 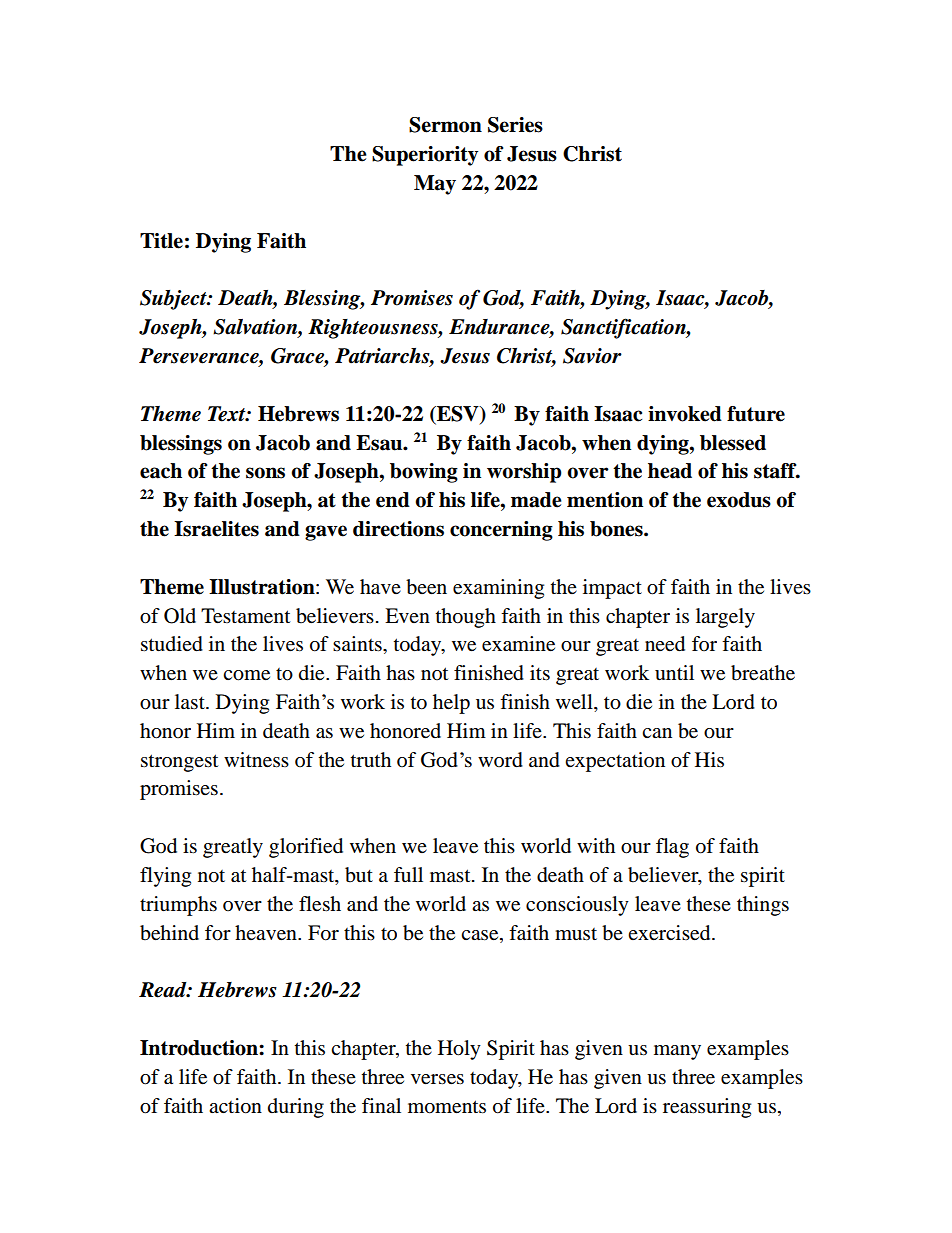 What do you see at coordinates (685, 414) in the image?
I see `invoked` at bounding box center [685, 414].
